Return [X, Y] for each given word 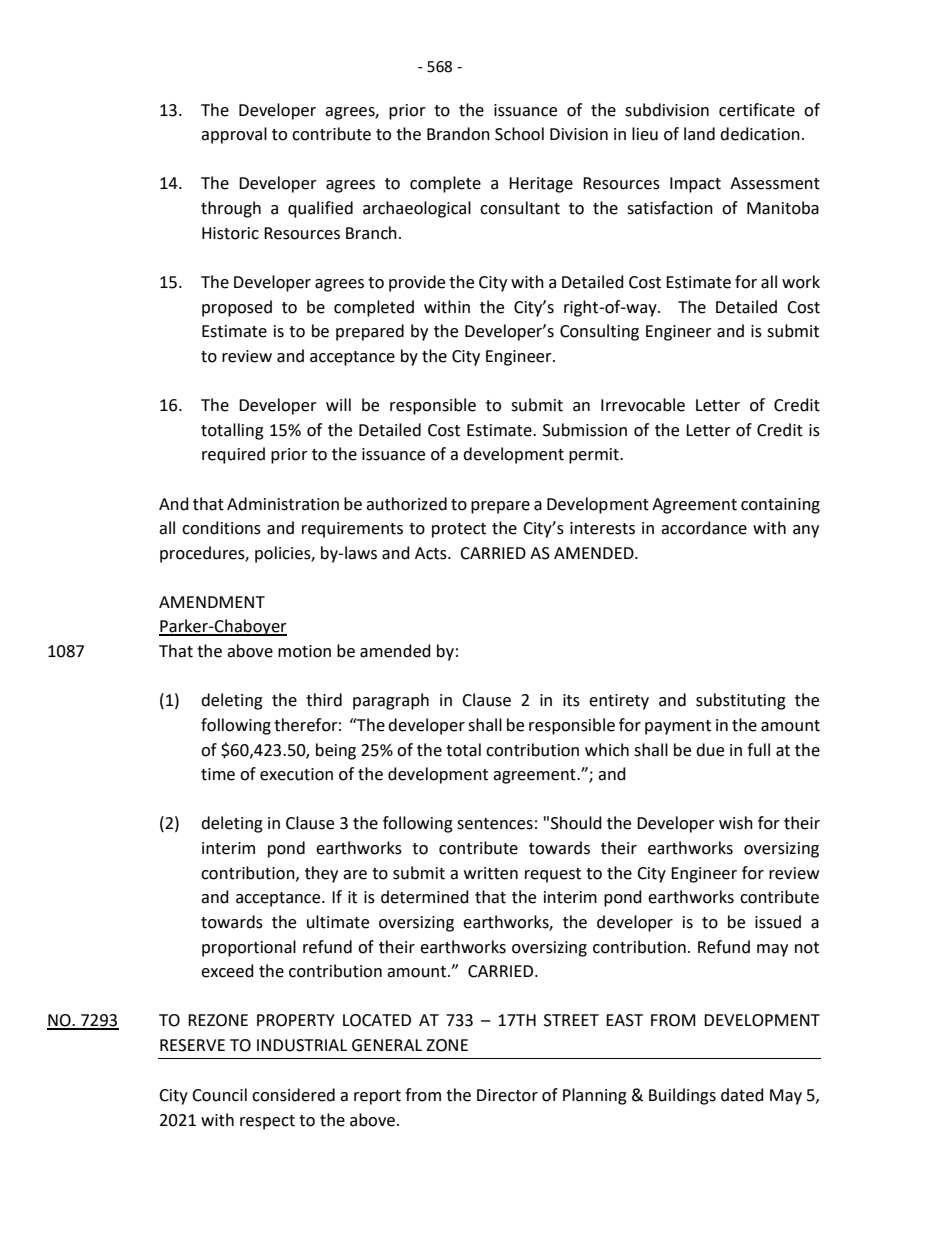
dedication [760, 134]
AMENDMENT [212, 602]
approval [234, 135]
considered [293, 1095]
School [519, 134]
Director [507, 1095]
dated [742, 1095]
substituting [741, 701]
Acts [432, 553]
